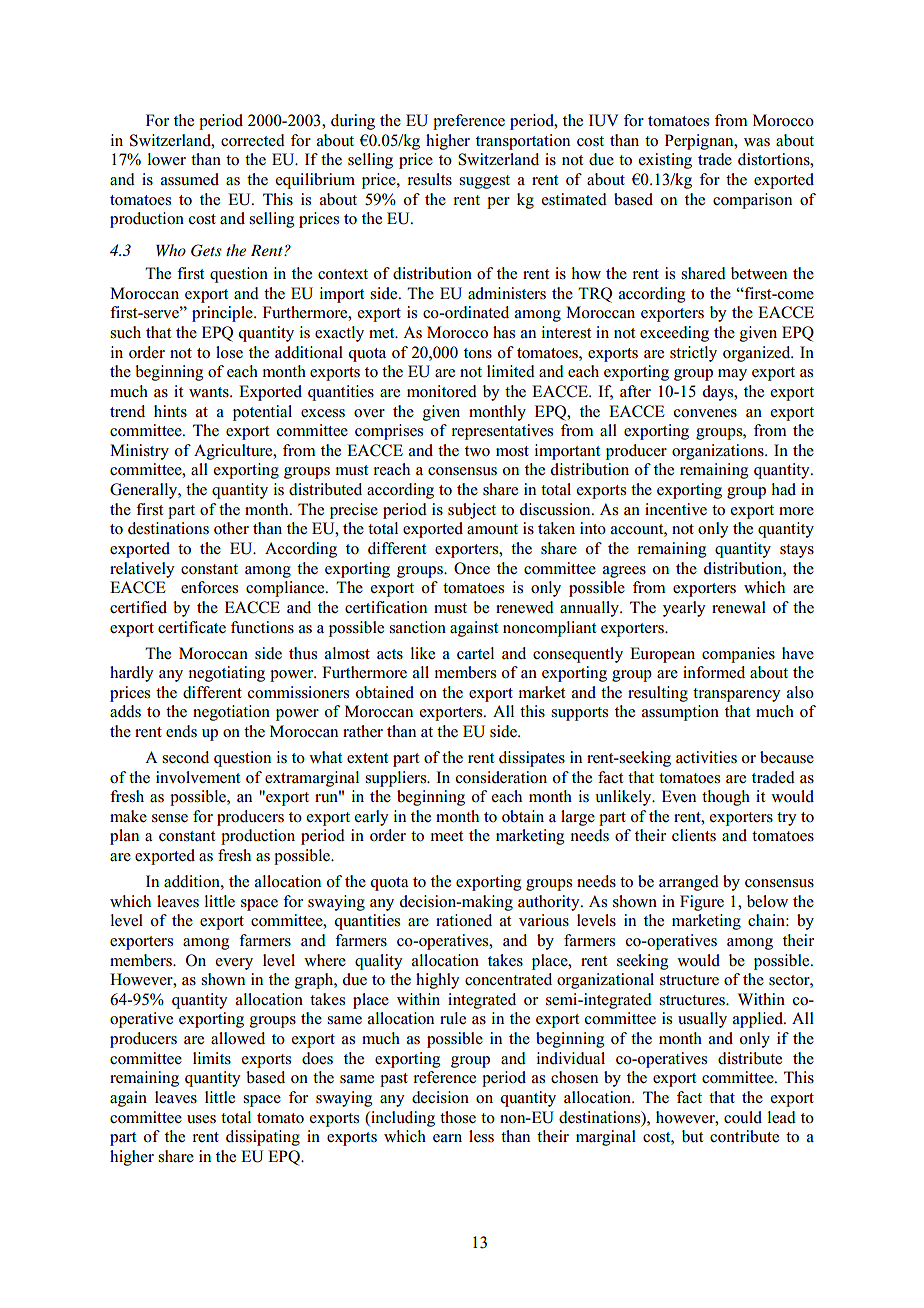 Image resolution: width=924 pixels, height=1308 pixels. What do you see at coordinates (190, 179) in the document?
I see `assumed` at bounding box center [190, 179].
